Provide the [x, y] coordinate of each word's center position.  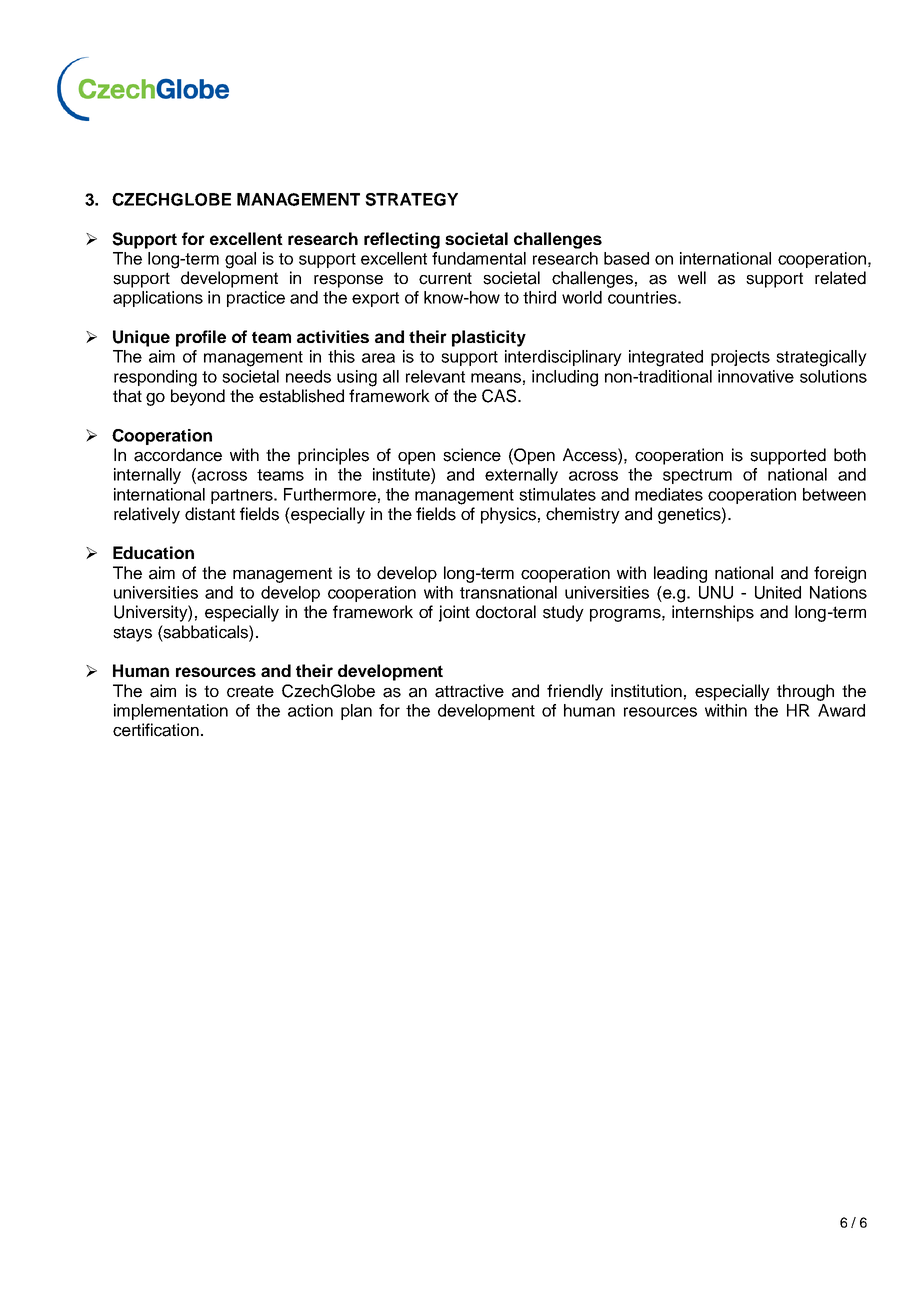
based [626, 258]
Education [153, 552]
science [472, 455]
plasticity [489, 338]
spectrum [697, 476]
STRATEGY [411, 199]
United [778, 592]
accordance [178, 455]
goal [240, 260]
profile [201, 338]
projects [740, 358]
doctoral [506, 612]
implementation [171, 712]
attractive [469, 691]
